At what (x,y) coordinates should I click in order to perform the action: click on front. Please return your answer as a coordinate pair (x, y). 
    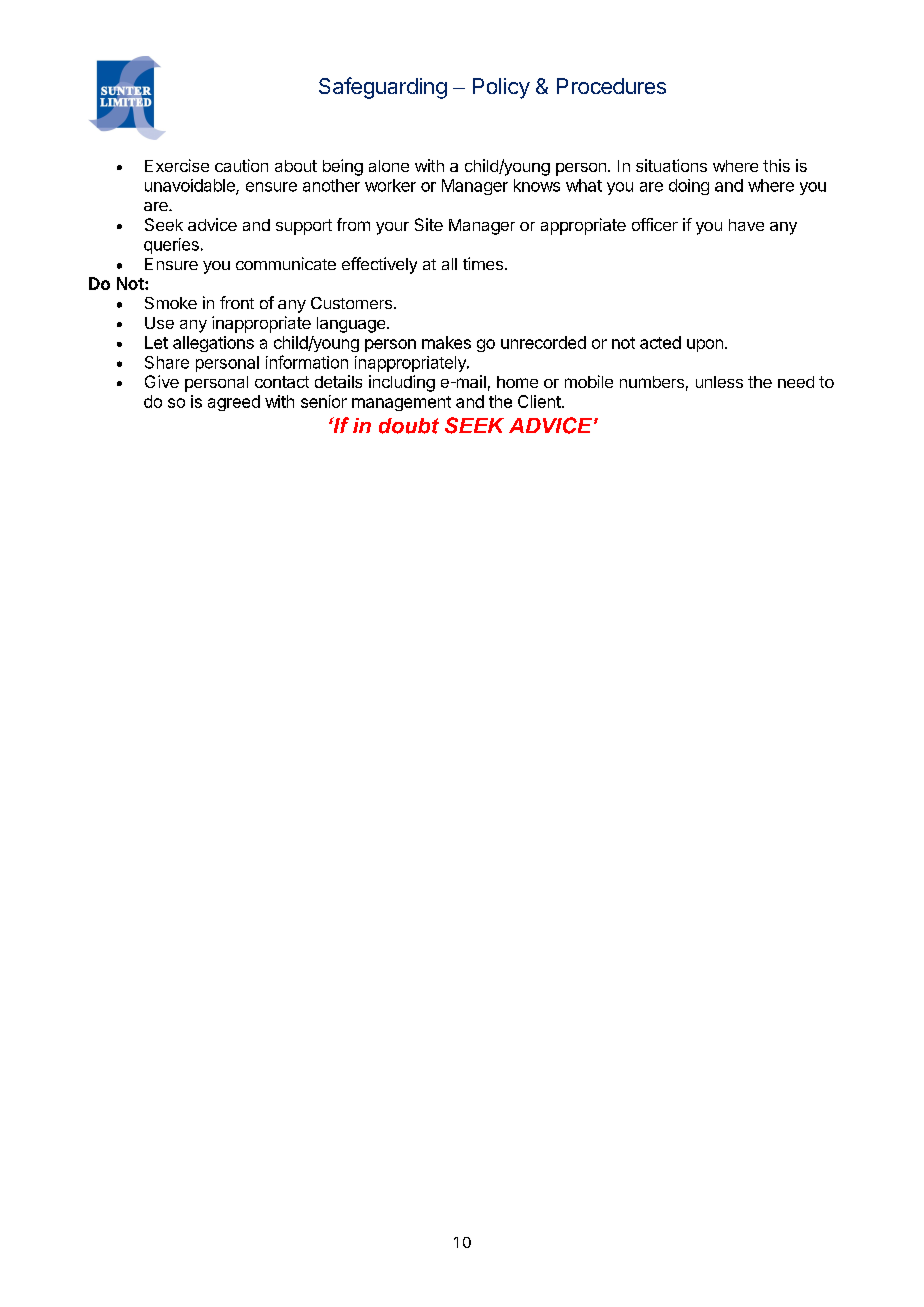
    Looking at the image, I should click on (237, 302).
